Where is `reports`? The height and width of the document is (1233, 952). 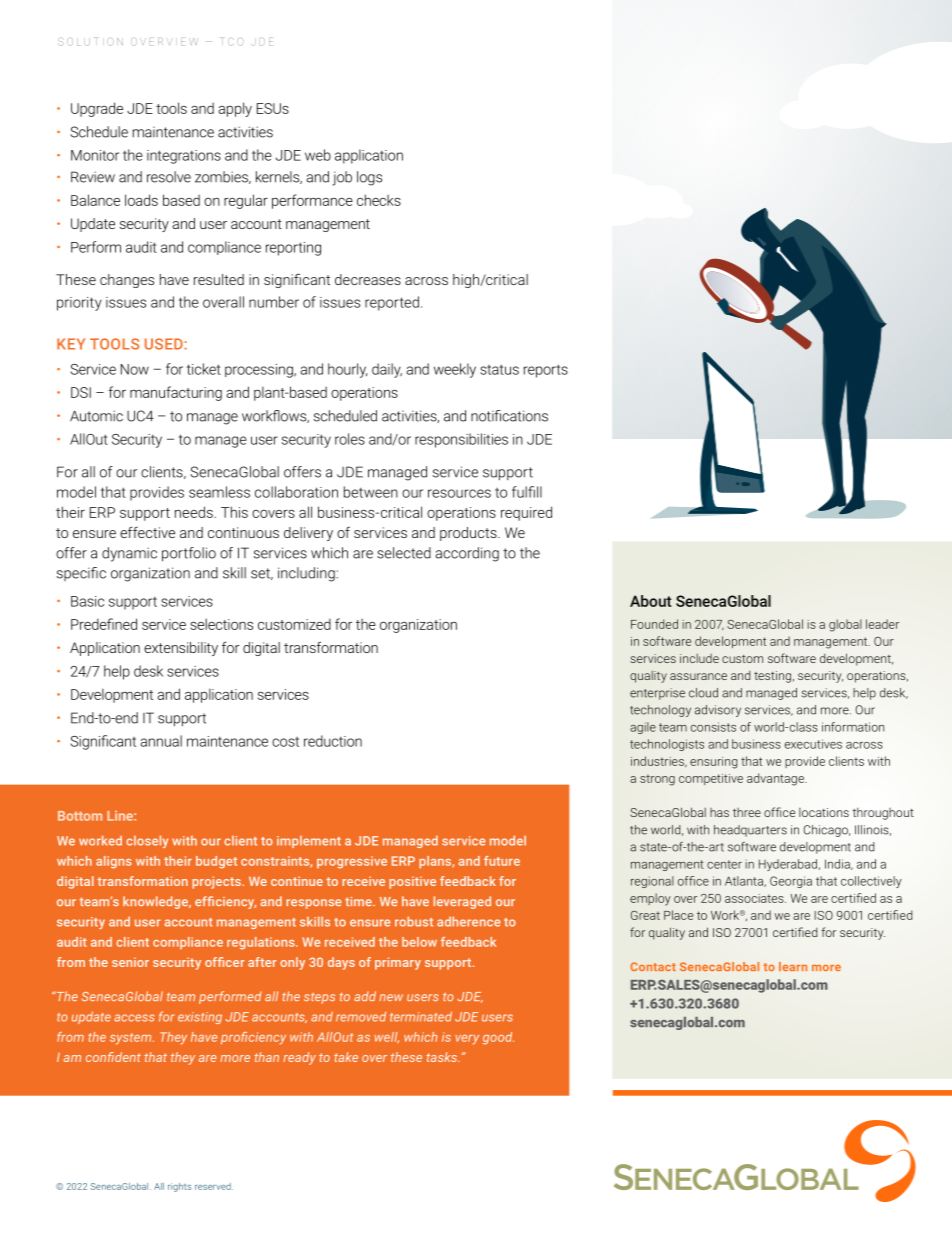 reports is located at coordinates (546, 371).
